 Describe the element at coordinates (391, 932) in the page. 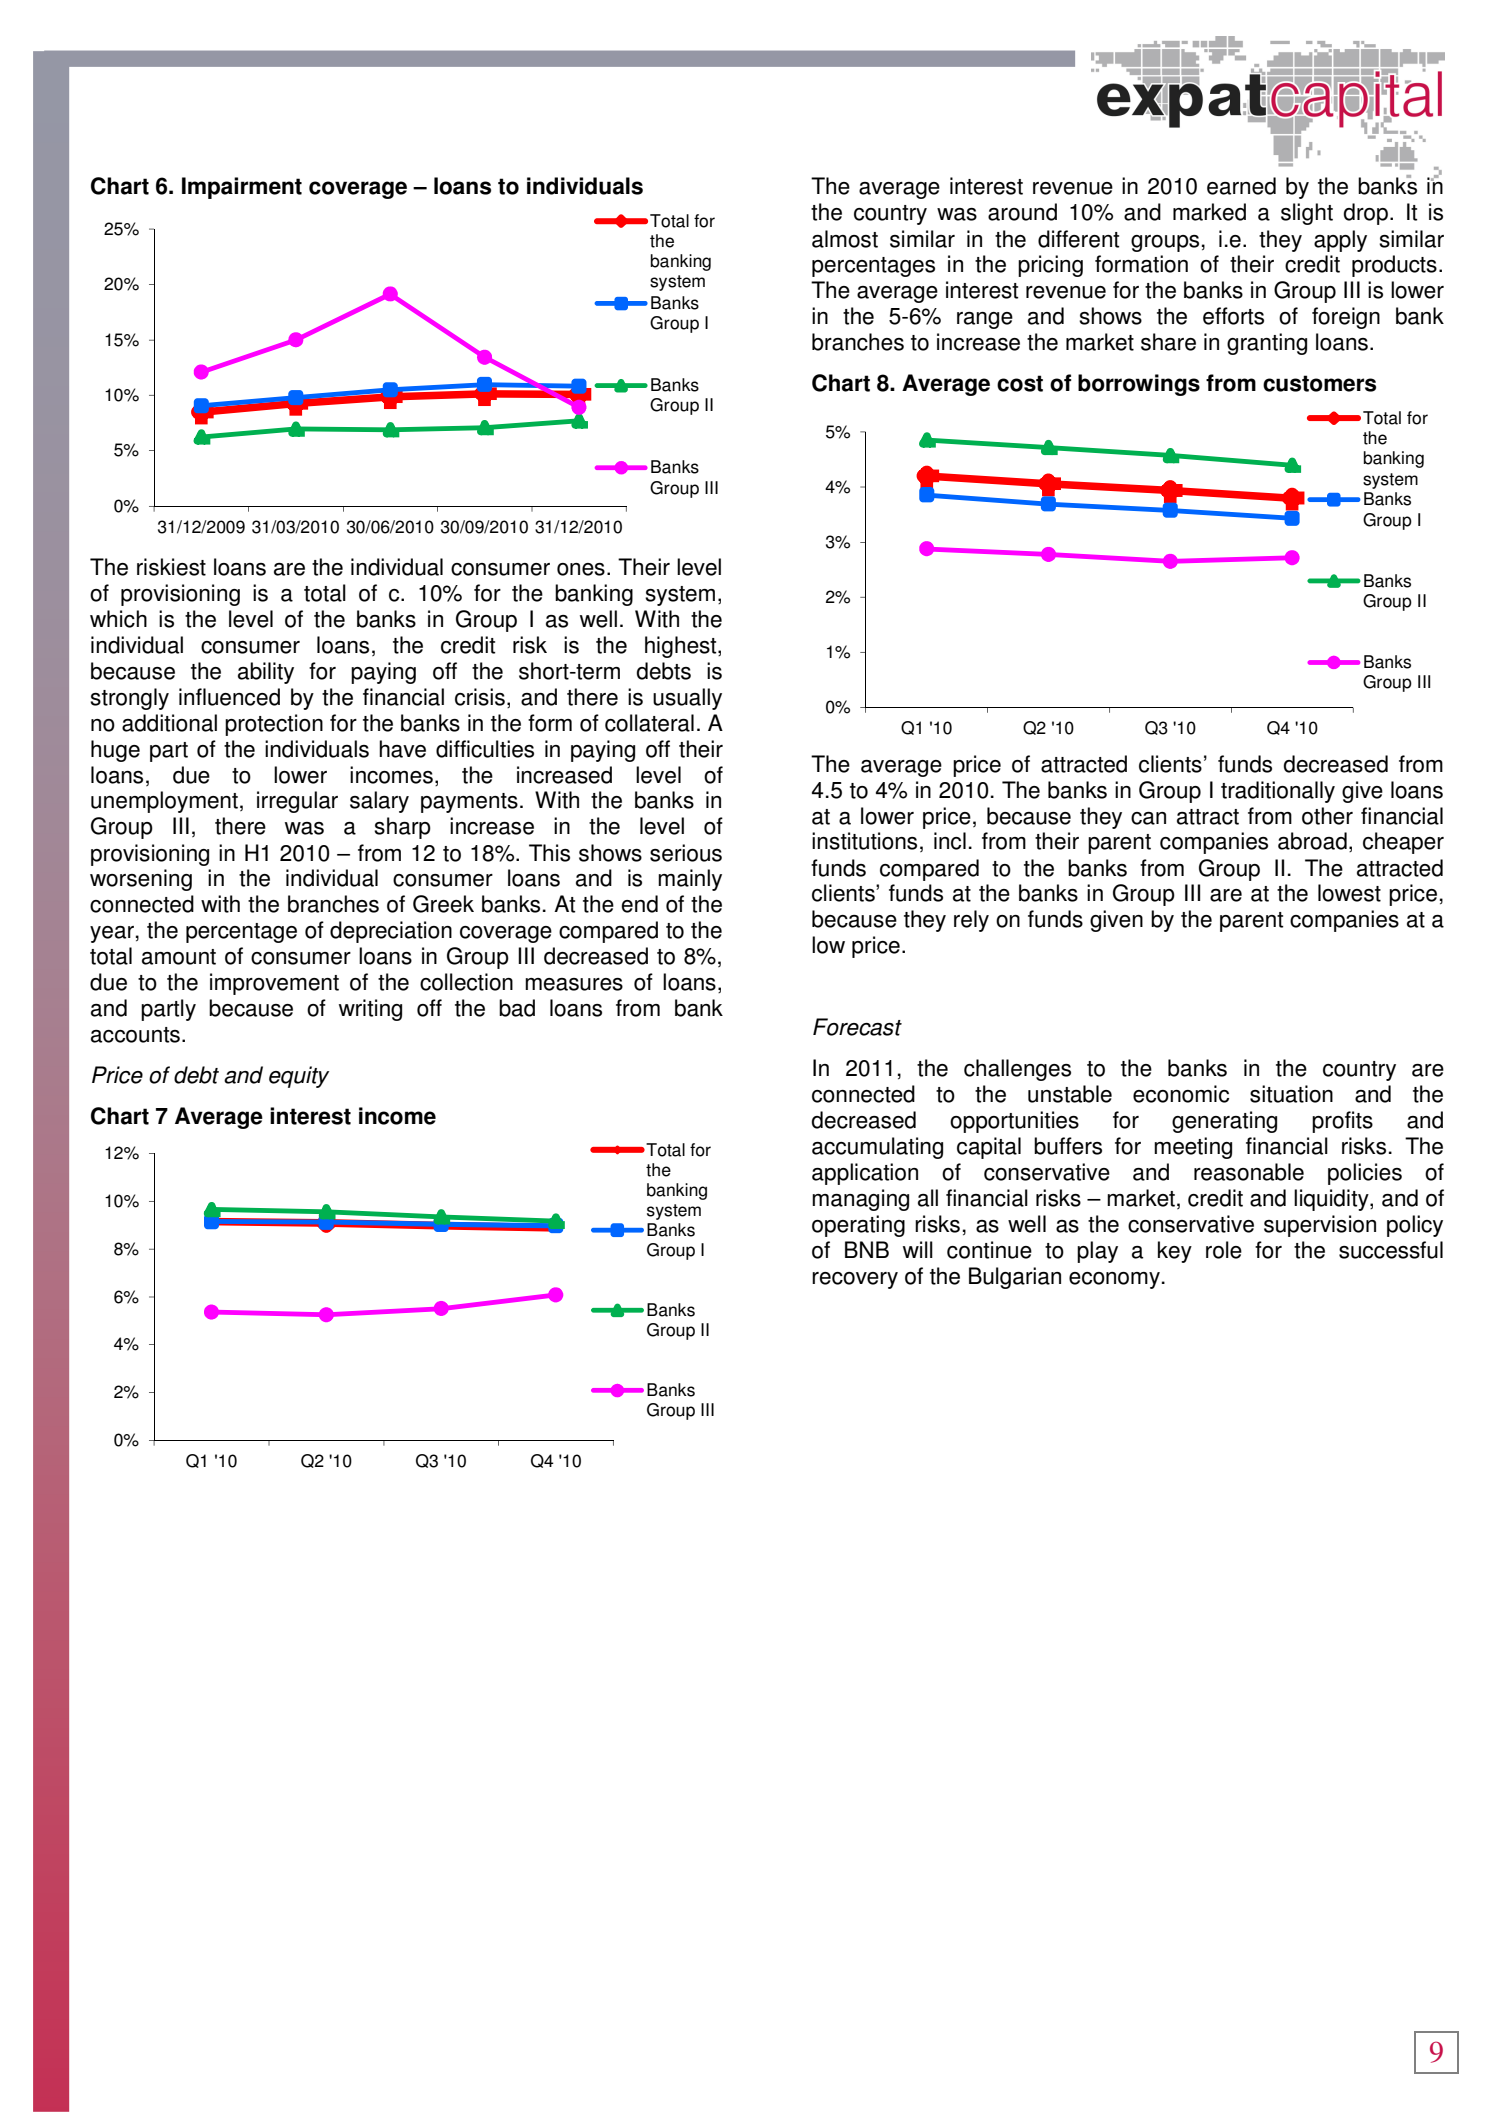

I see `depreciation` at that location.
